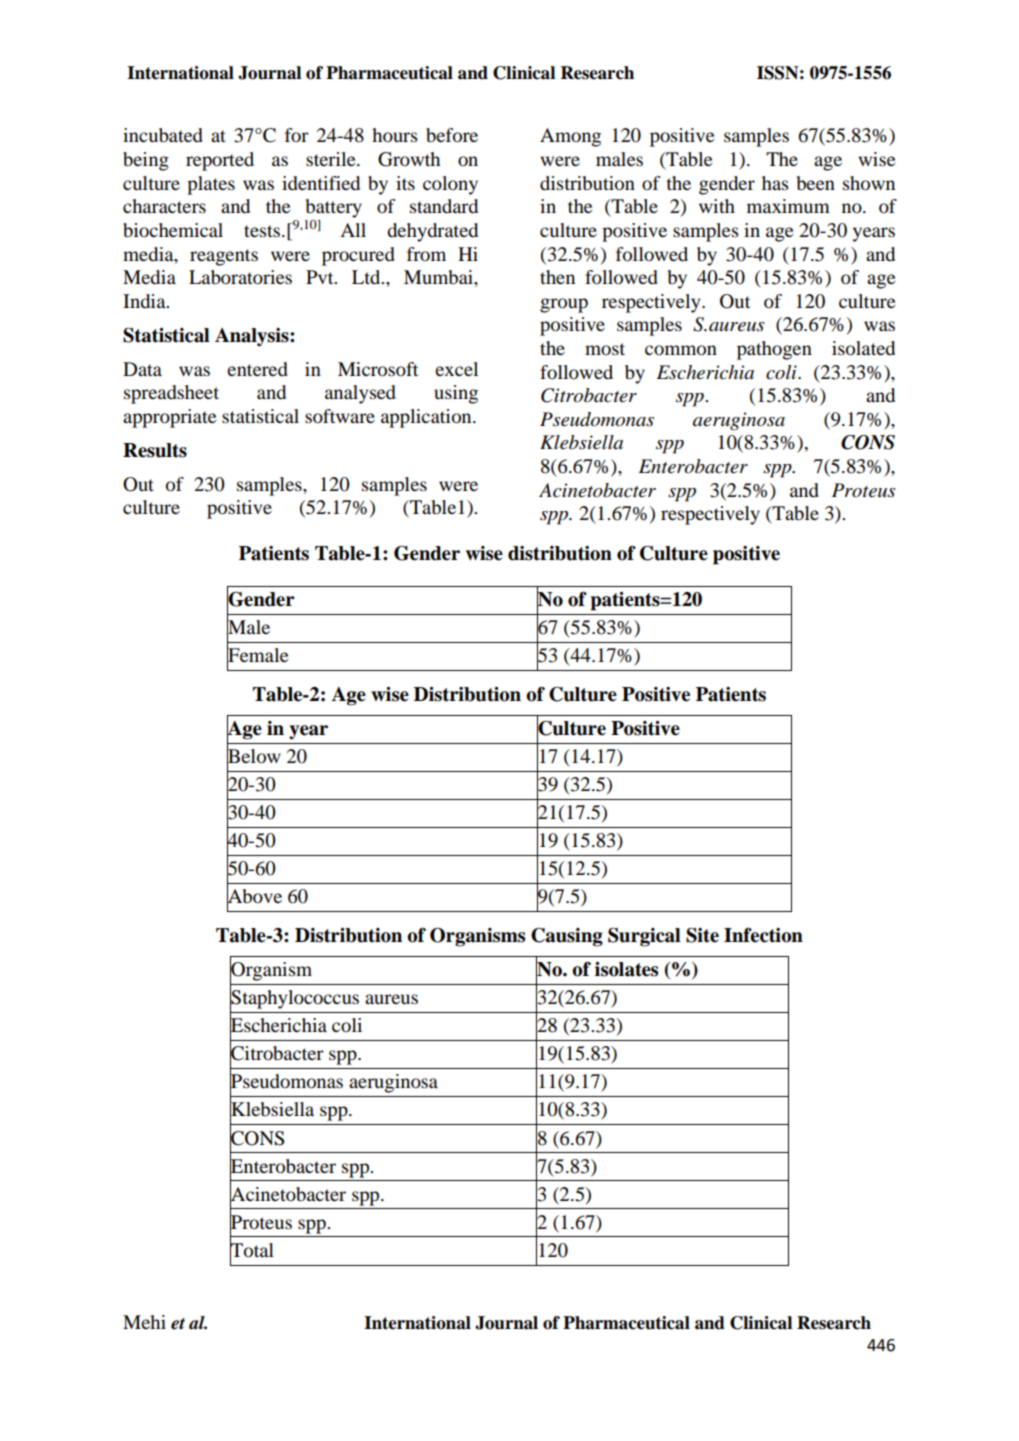 The image size is (1019, 1441). I want to click on colony, so click(450, 185).
